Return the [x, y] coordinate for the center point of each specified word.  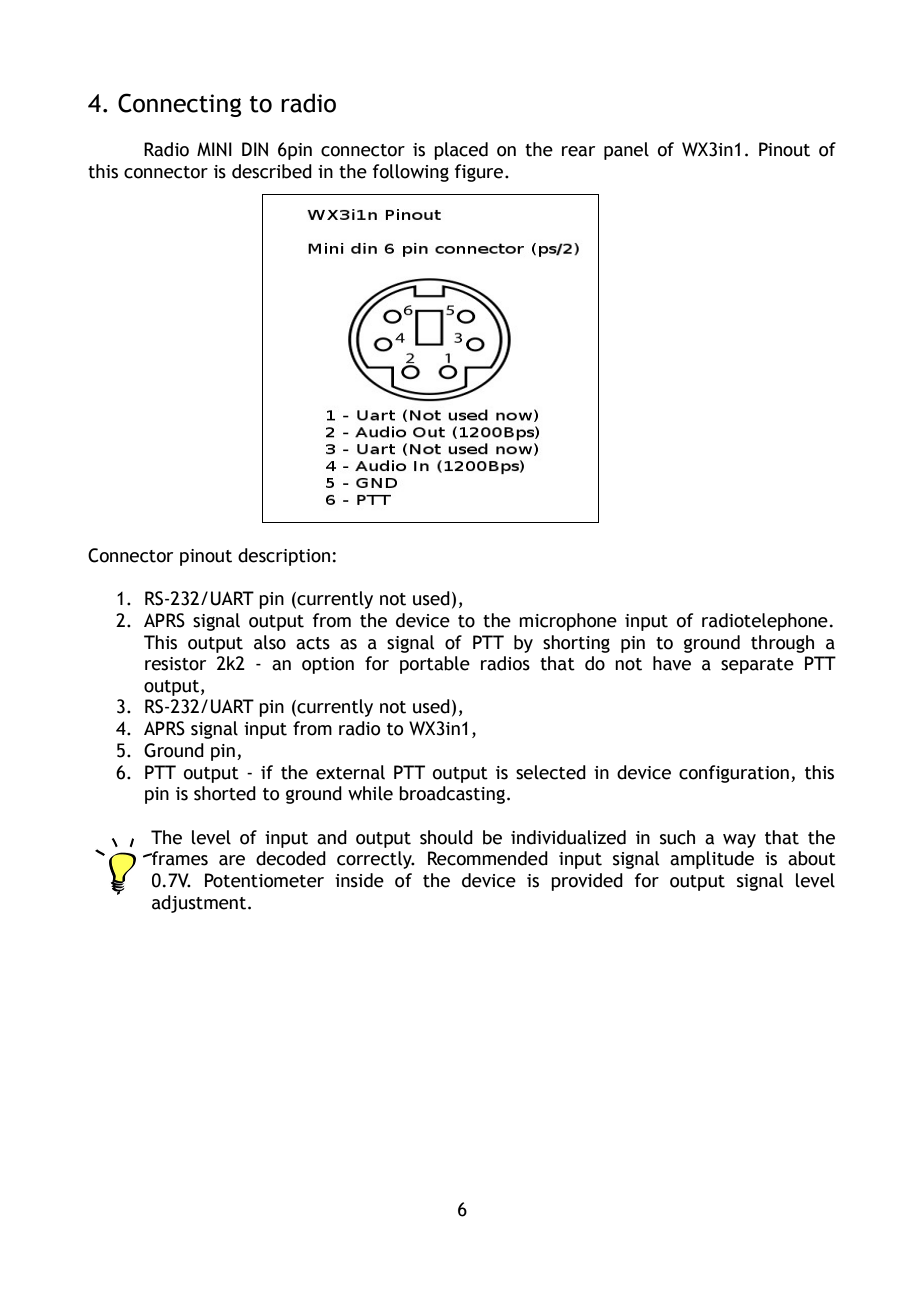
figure [480, 173]
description [284, 557]
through [782, 644]
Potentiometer [264, 880]
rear [578, 151]
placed [461, 151]
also [270, 642]
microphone [568, 622]
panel [626, 151]
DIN [255, 149]
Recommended [488, 858]
